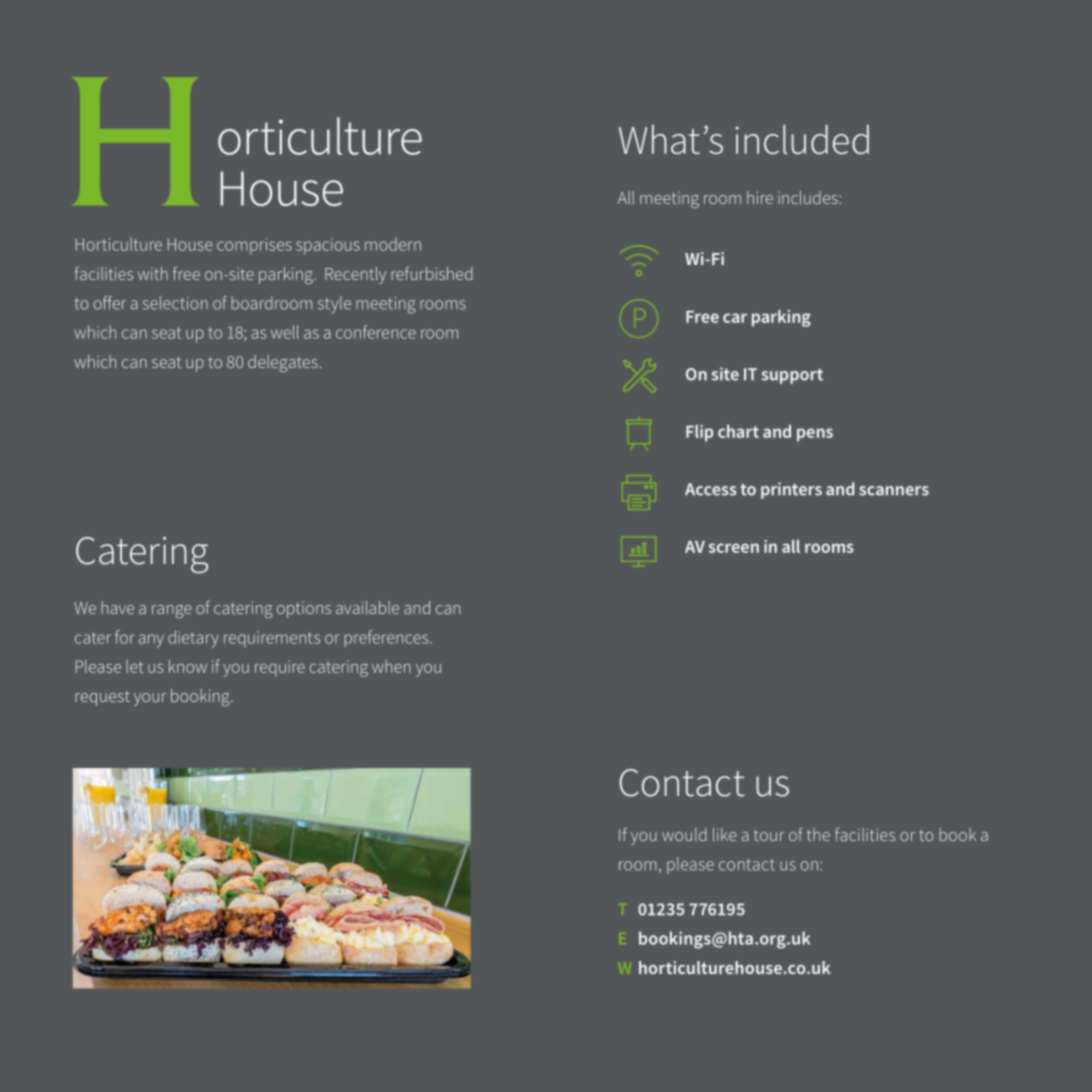  What do you see at coordinates (254, 246) in the screenshot?
I see `comprises` at bounding box center [254, 246].
